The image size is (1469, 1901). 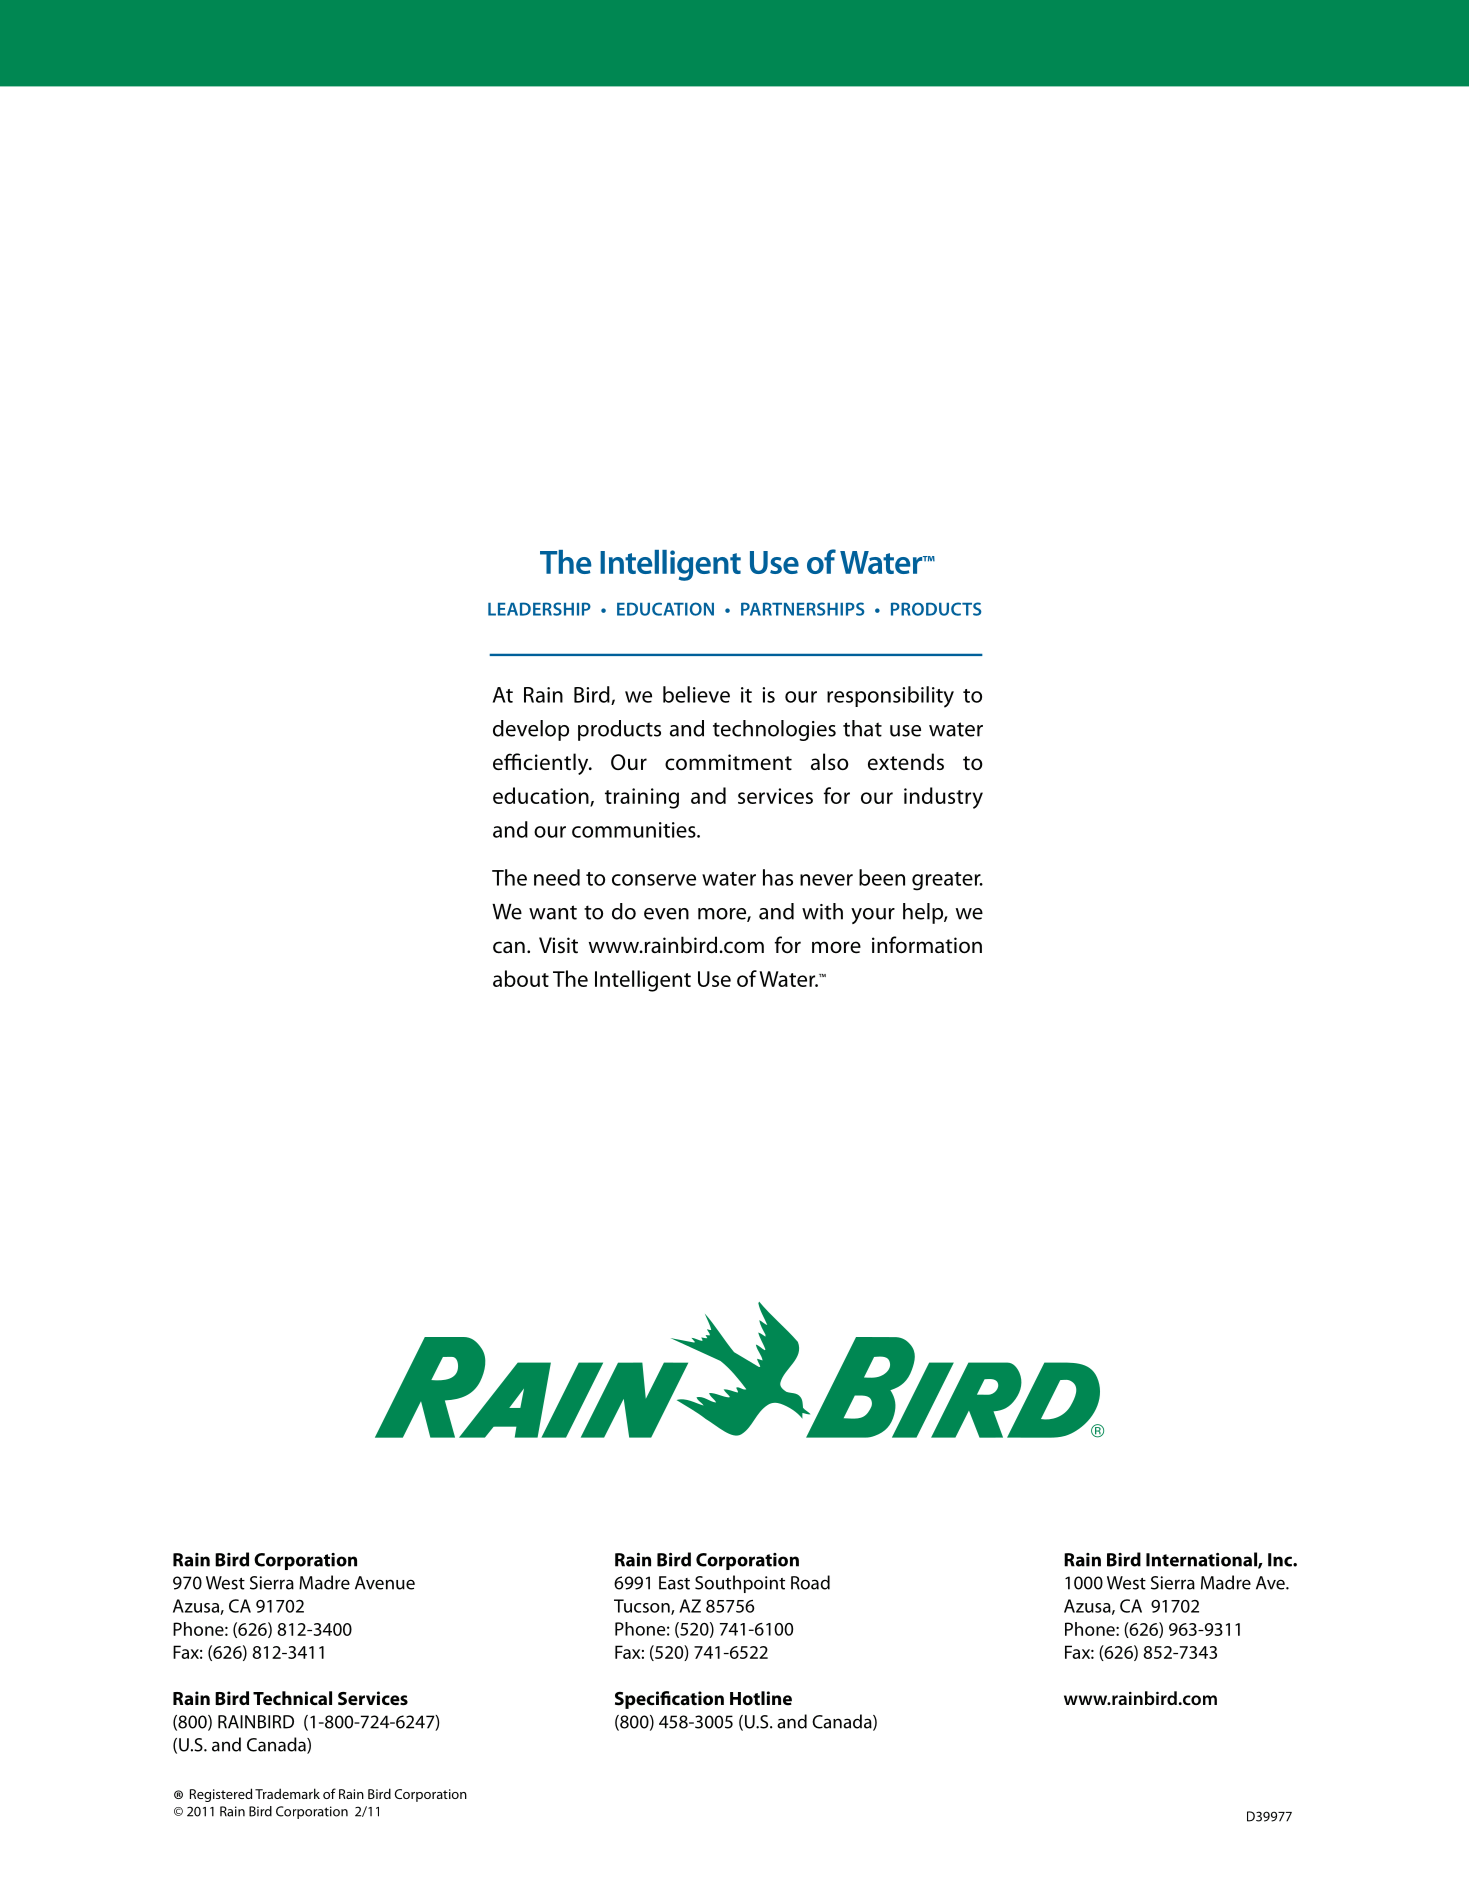 I want to click on LEADERSHIP, so click(x=539, y=609).
